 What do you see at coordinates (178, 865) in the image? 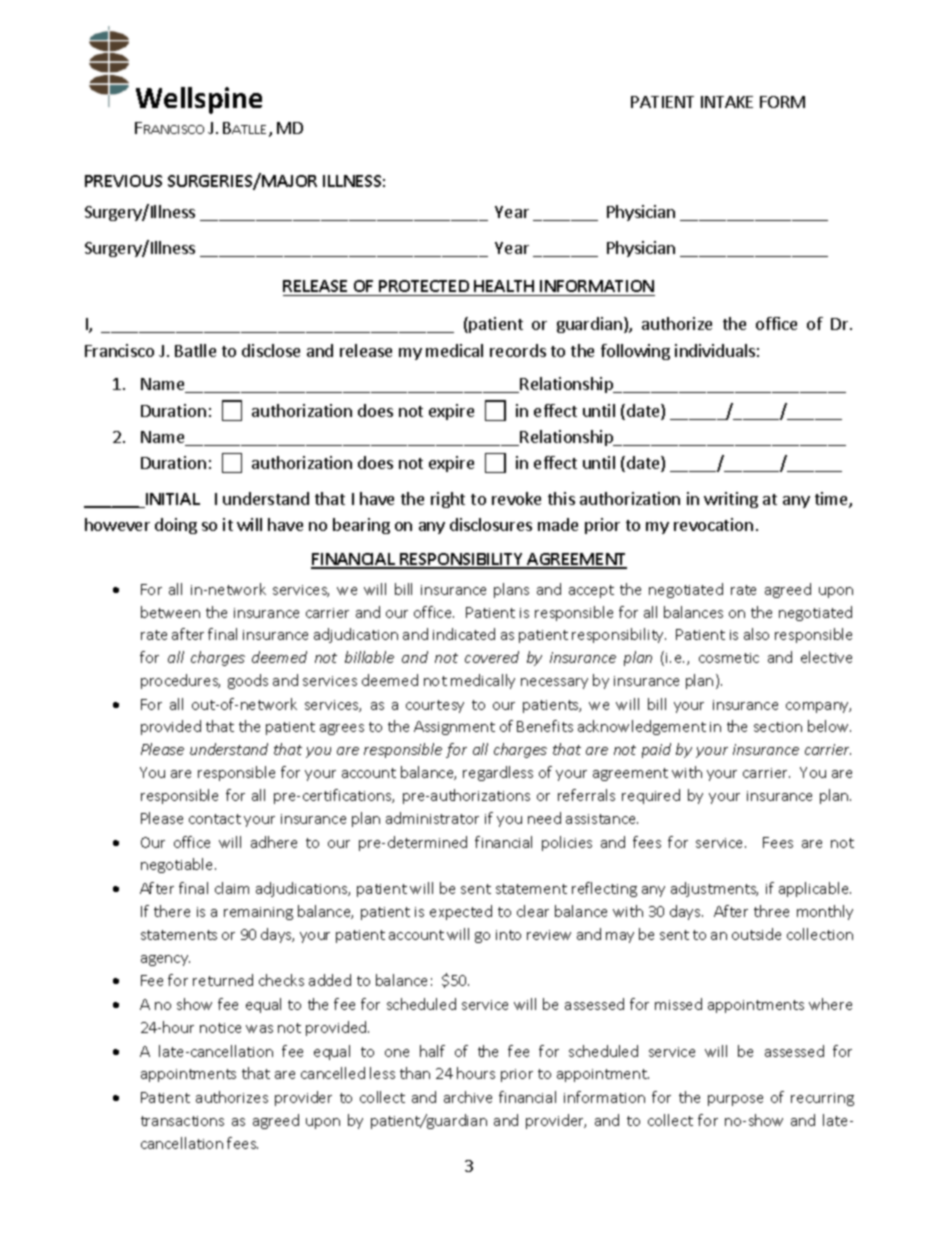
I see `negotiable` at bounding box center [178, 865].
